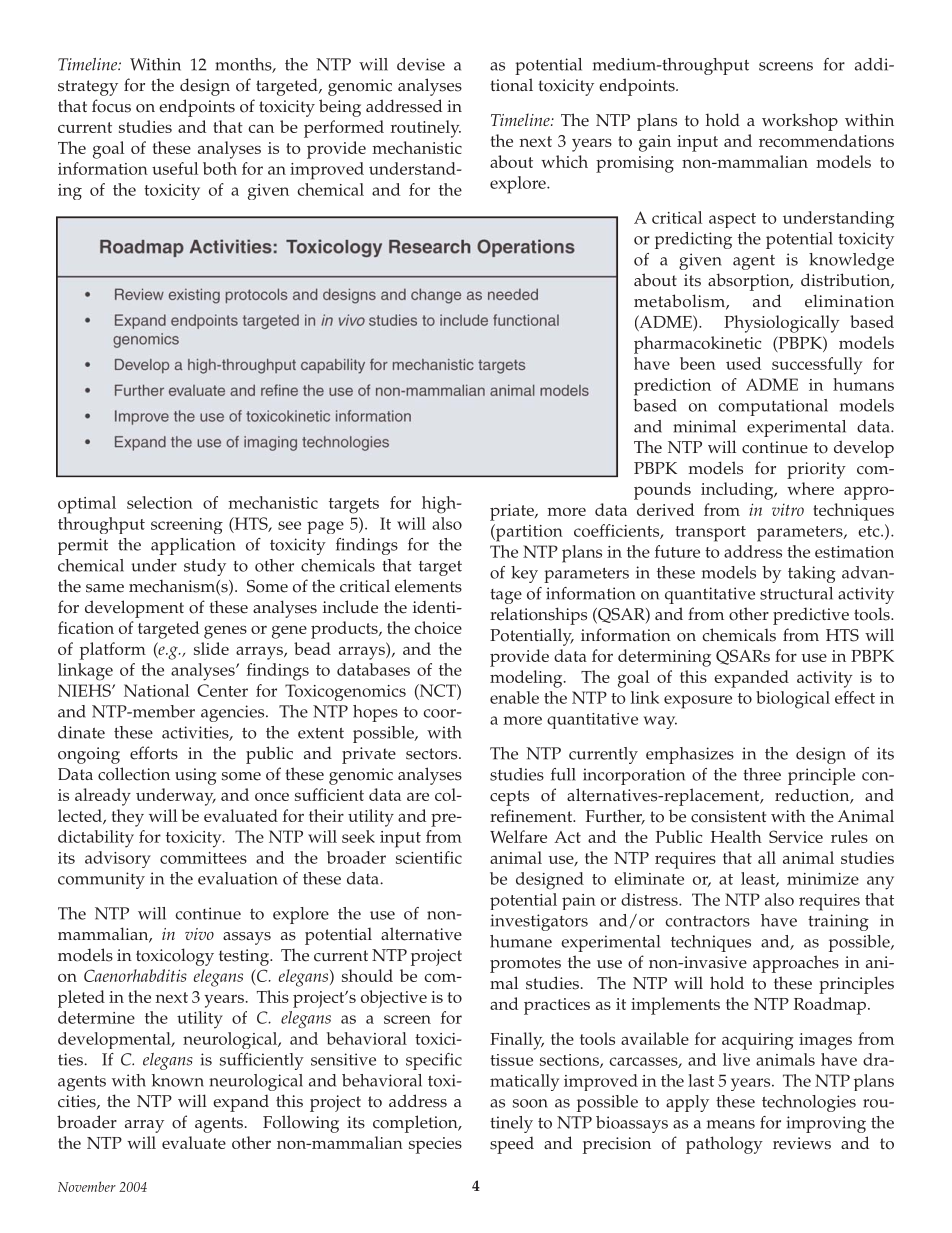 This screenshot has width=952, height=1233. I want to click on focus, so click(111, 106).
